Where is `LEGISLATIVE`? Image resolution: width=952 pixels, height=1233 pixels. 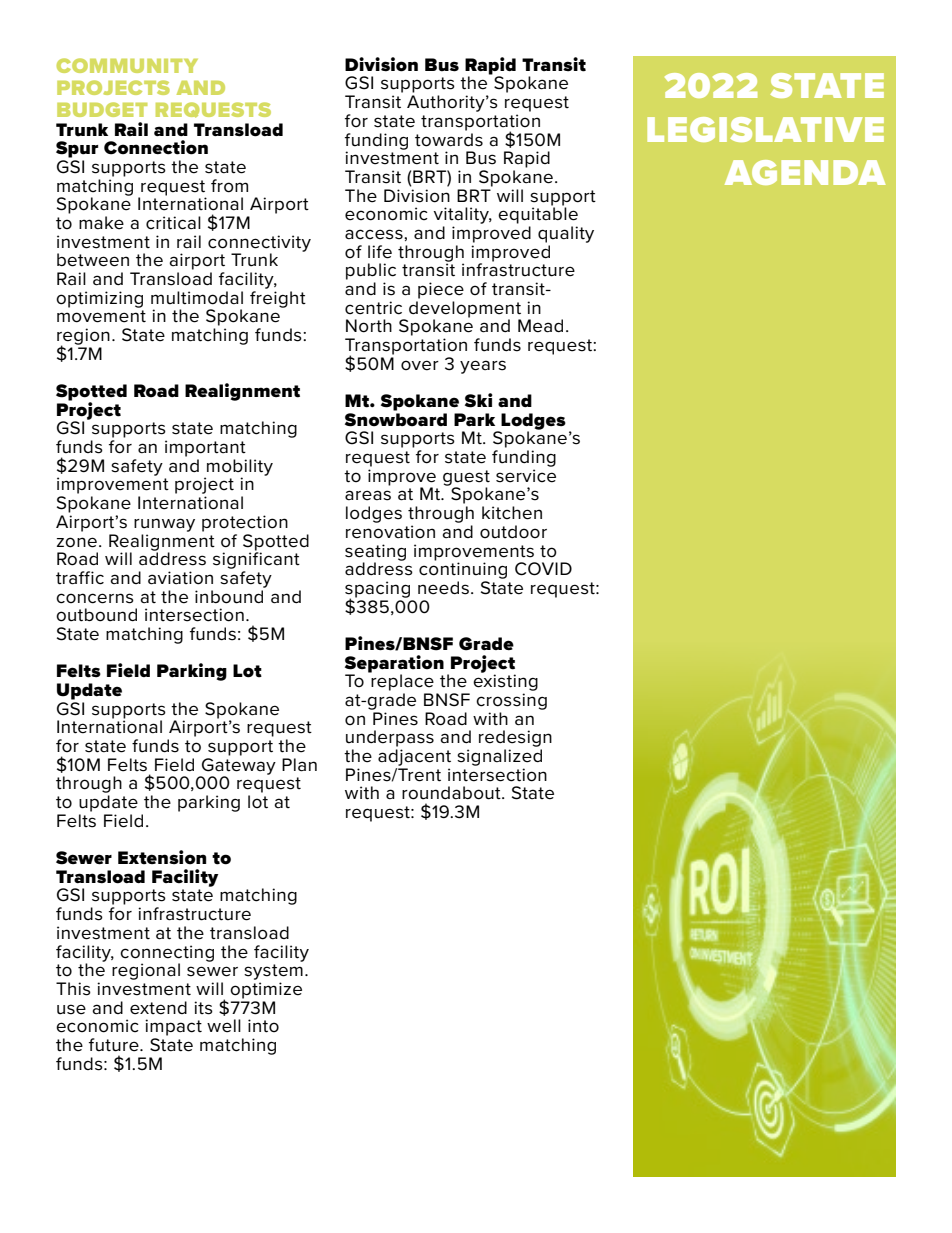 LEGISLATIVE is located at coordinates (765, 129).
